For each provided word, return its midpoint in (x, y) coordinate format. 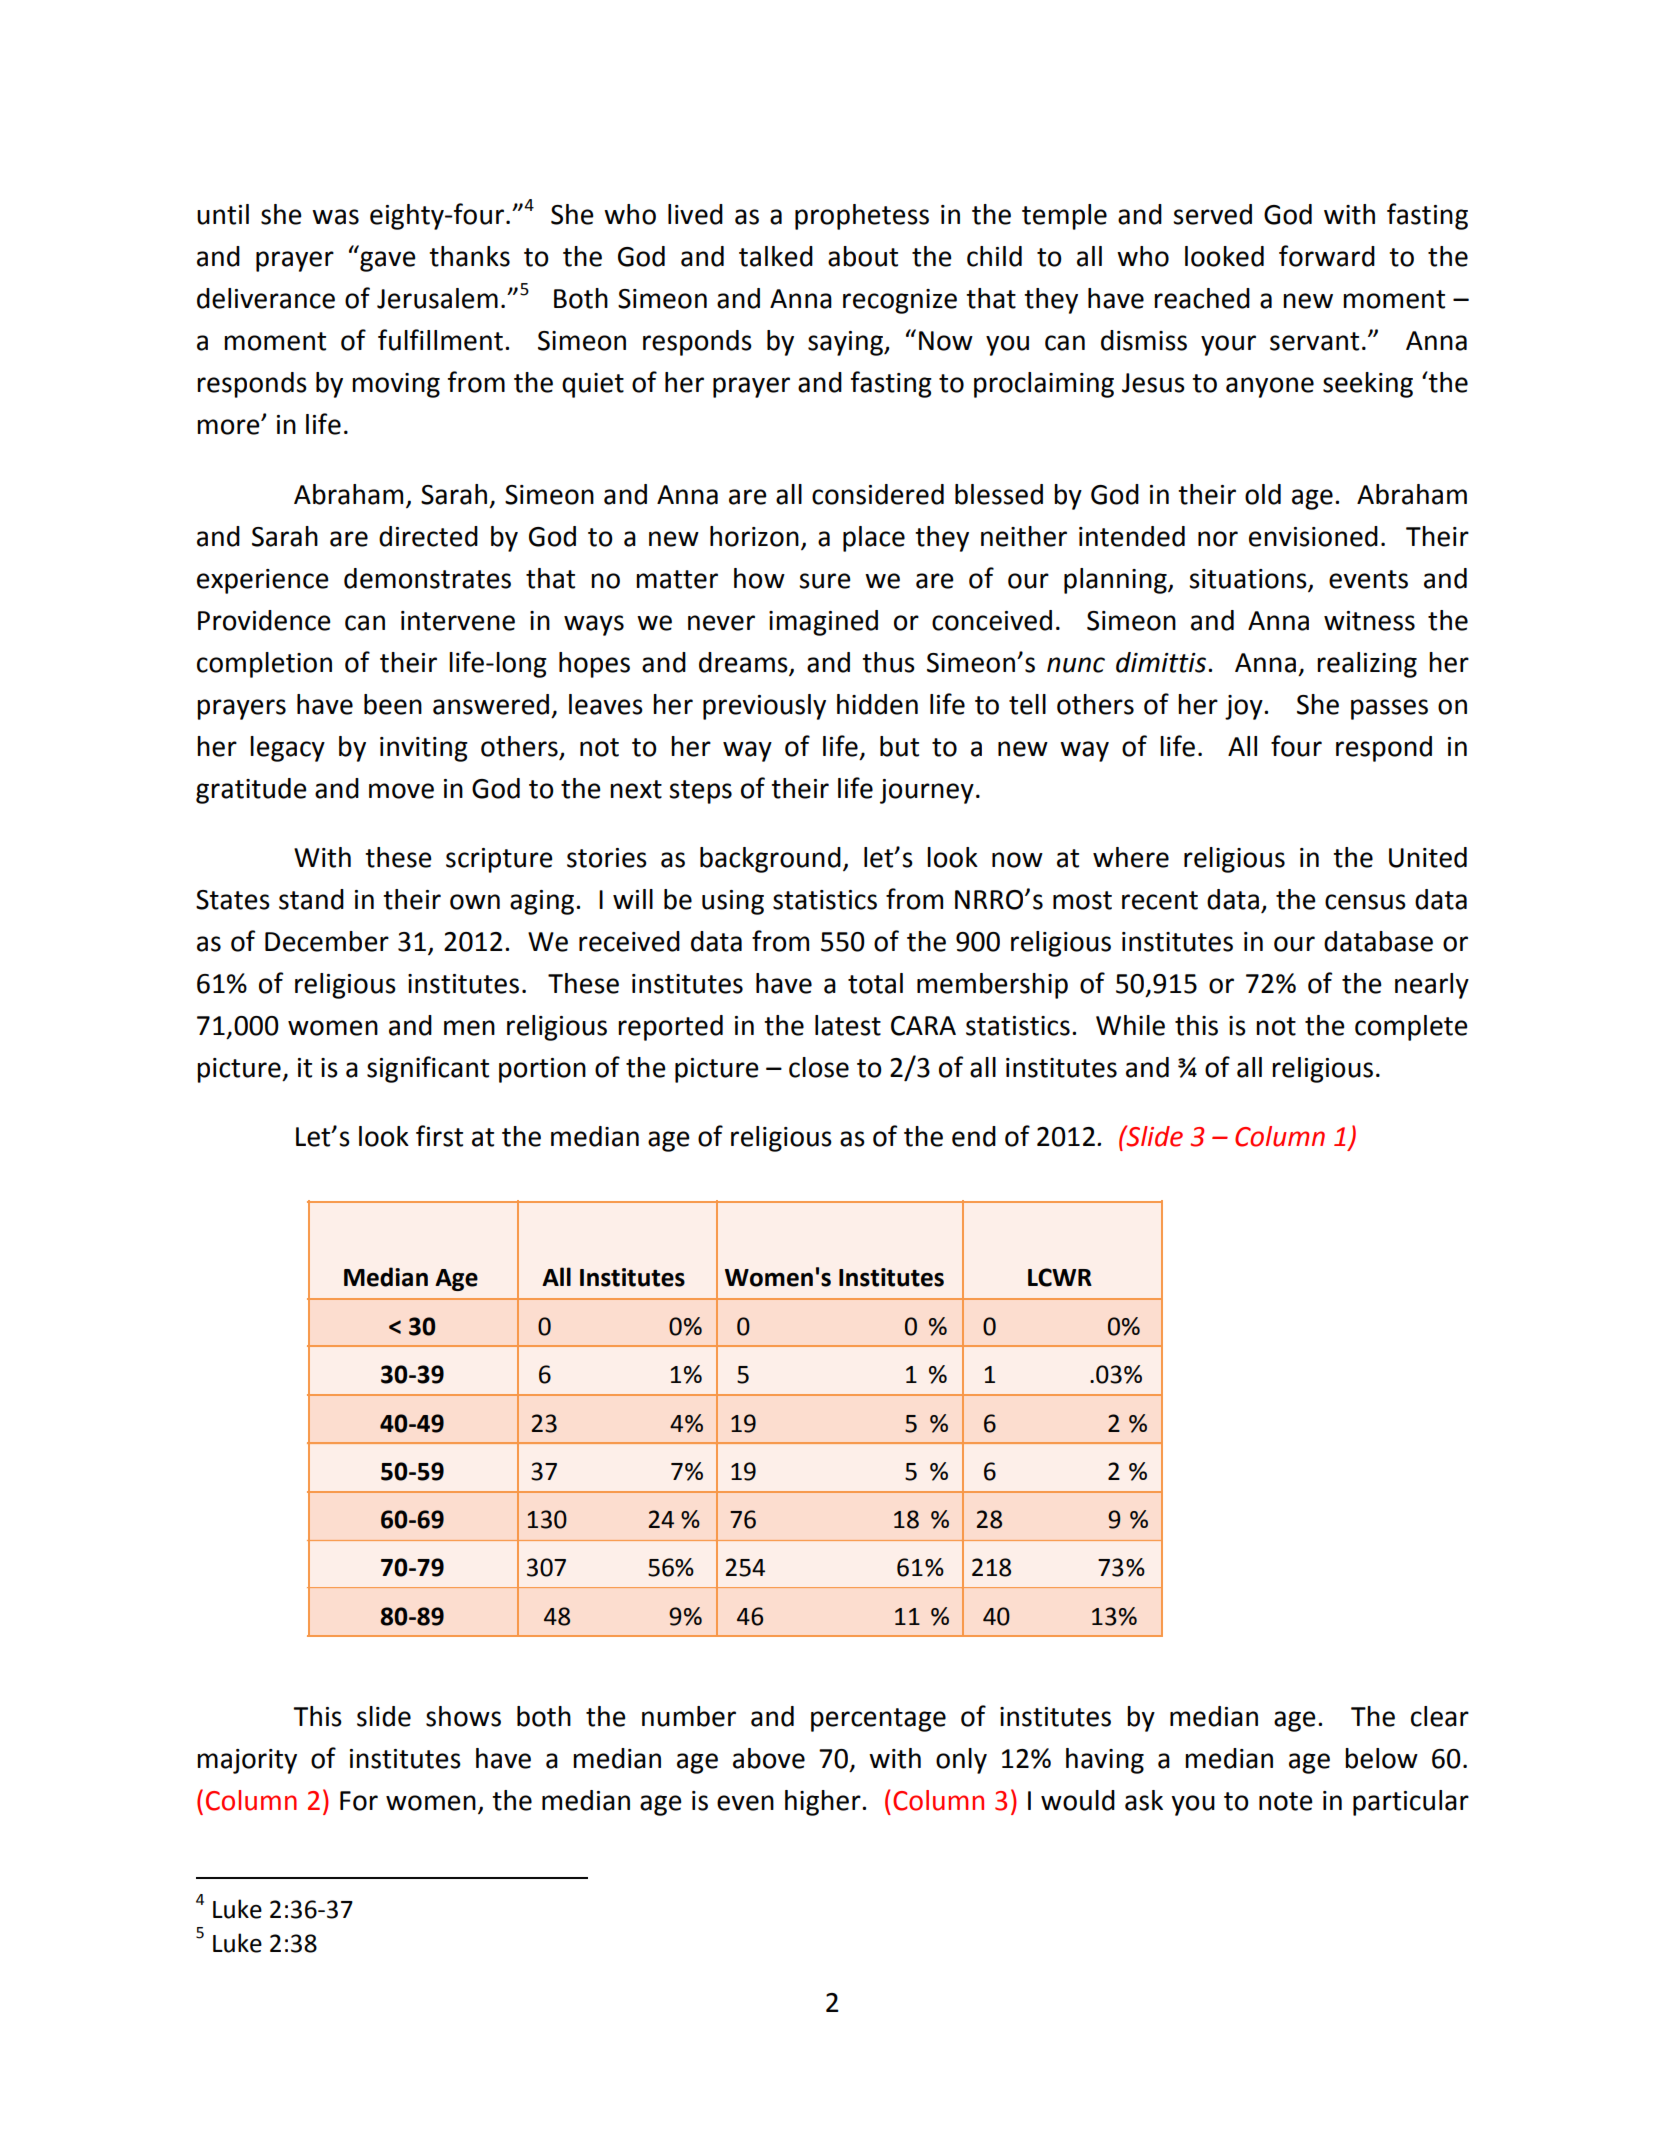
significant (428, 1069)
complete (1411, 1028)
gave (388, 261)
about (863, 256)
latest (848, 1025)
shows (463, 1716)
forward (1327, 256)
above (769, 1758)
